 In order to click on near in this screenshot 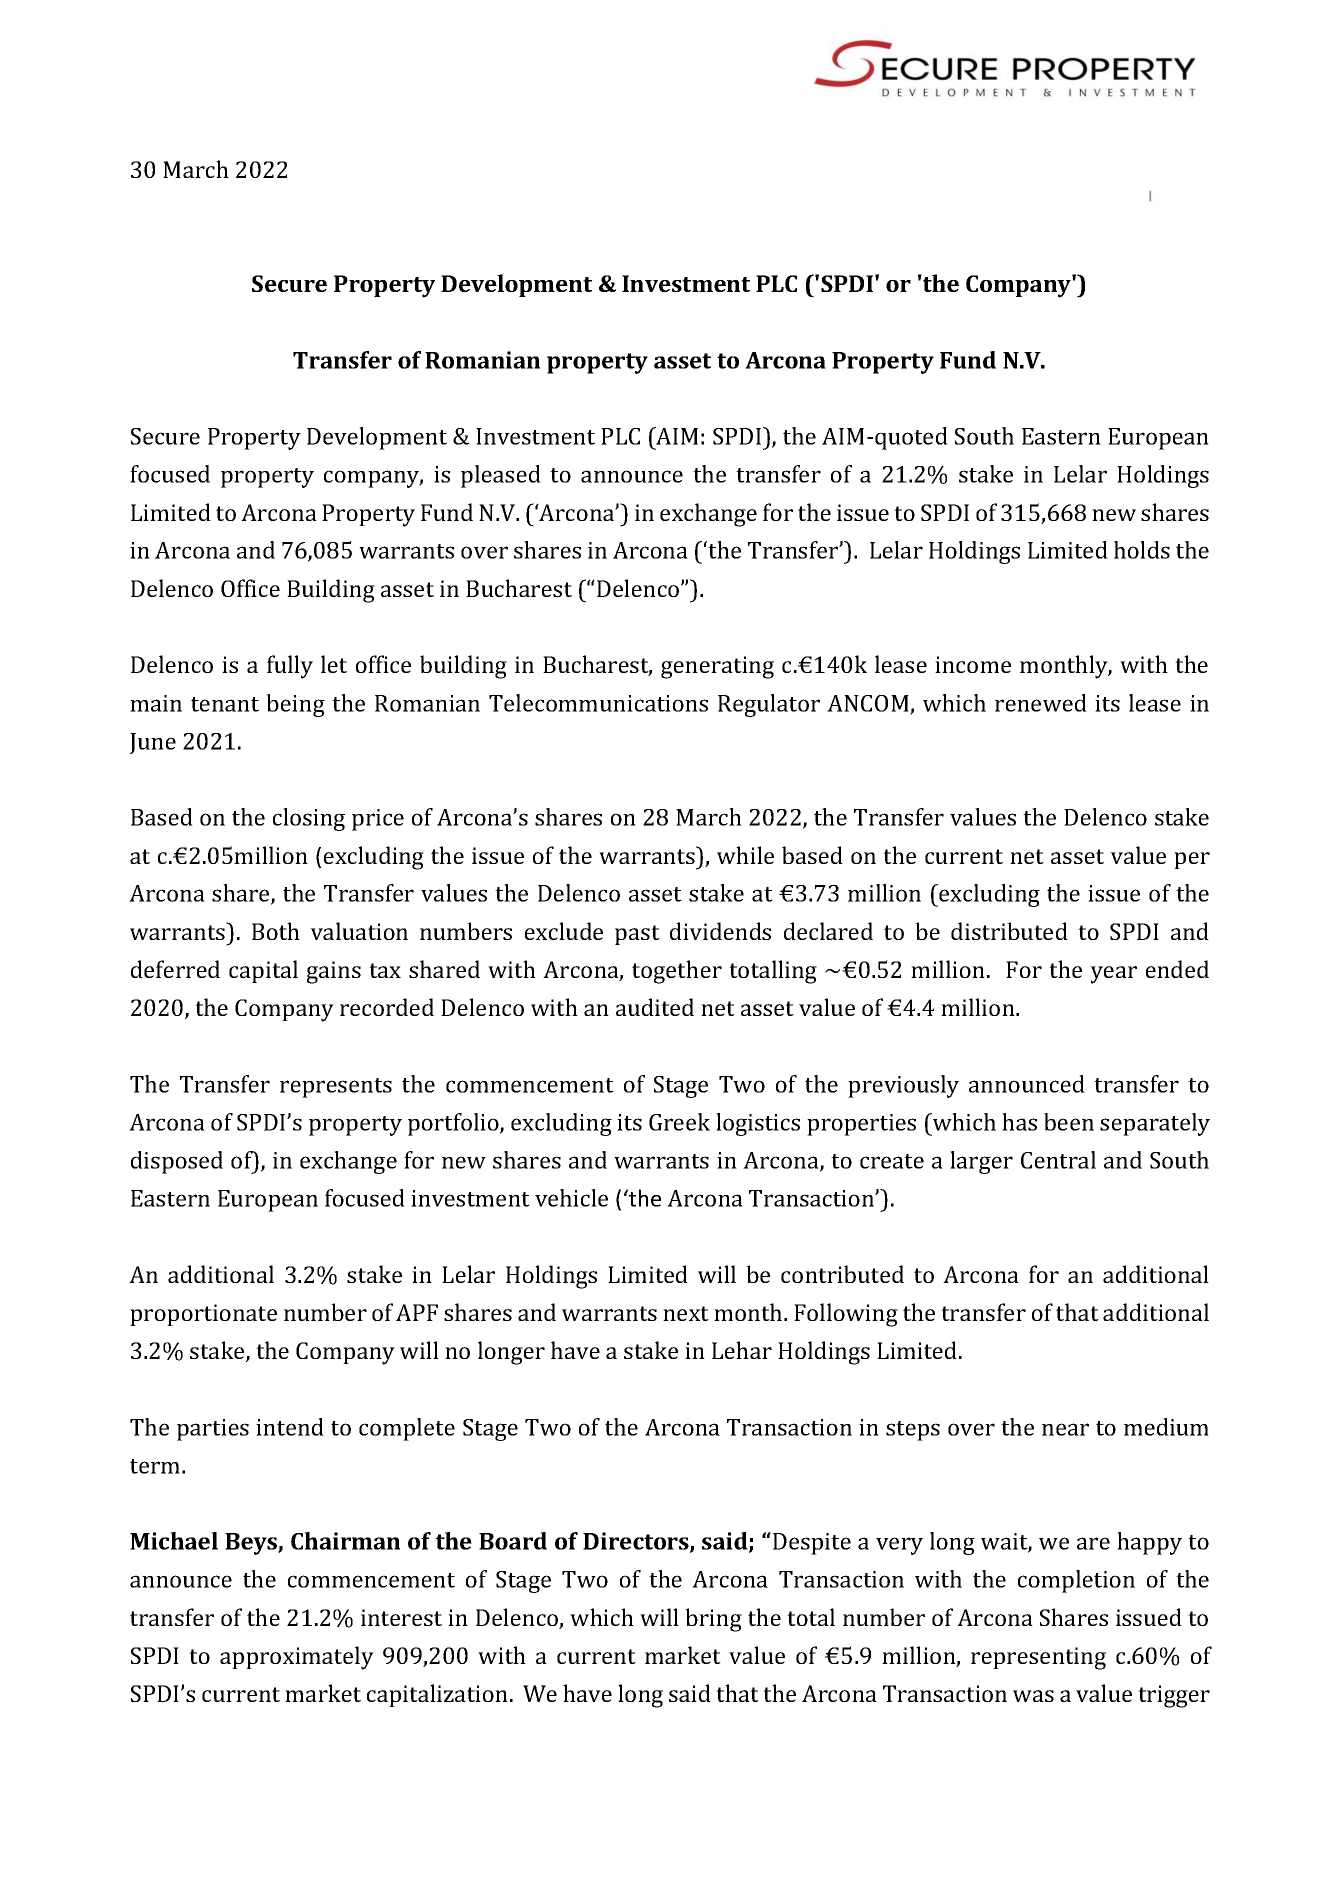, I will do `click(1065, 1429)`.
